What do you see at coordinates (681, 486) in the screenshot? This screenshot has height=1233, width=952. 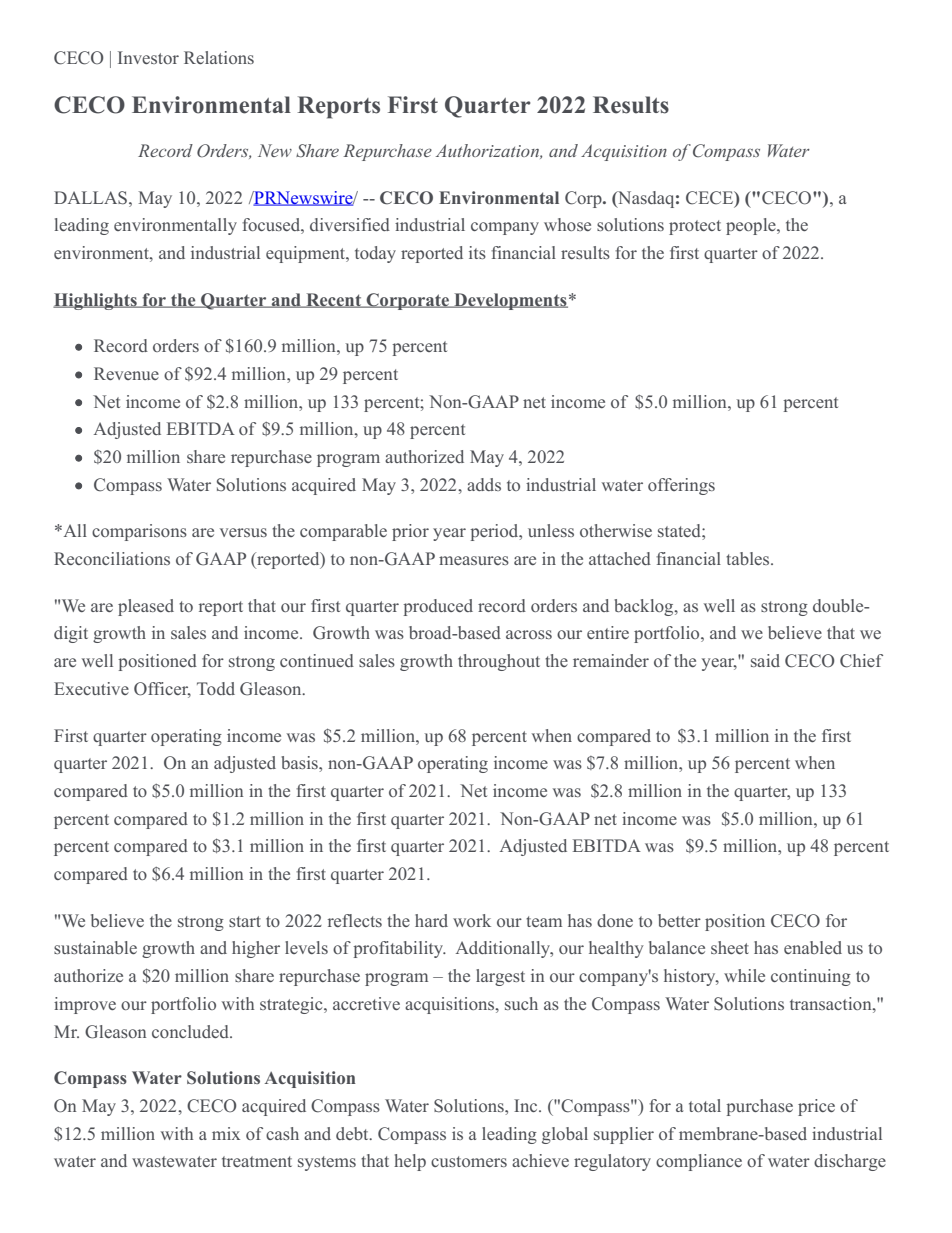 I see `offerings` at bounding box center [681, 486].
